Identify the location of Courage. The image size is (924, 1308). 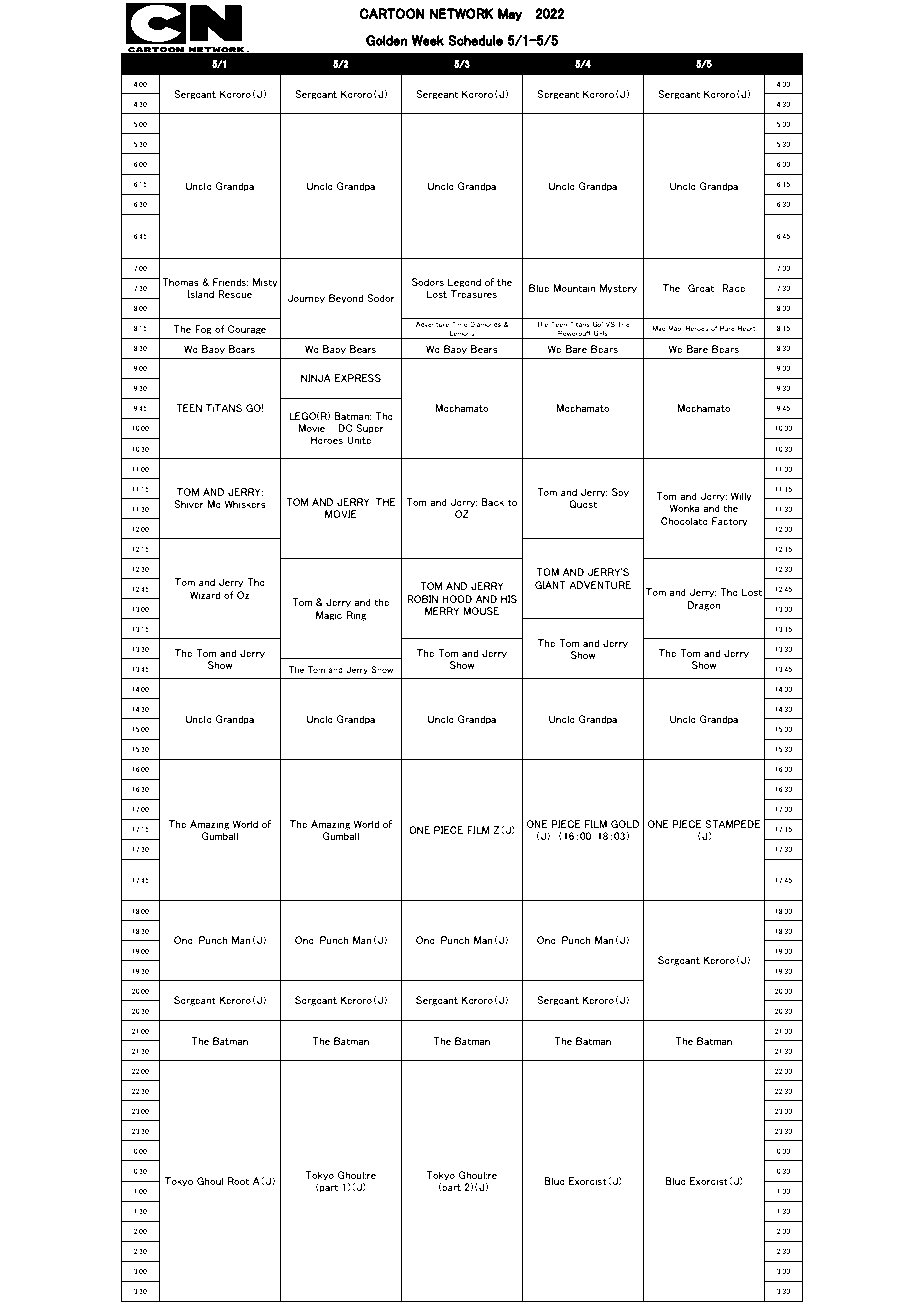
(247, 330).
